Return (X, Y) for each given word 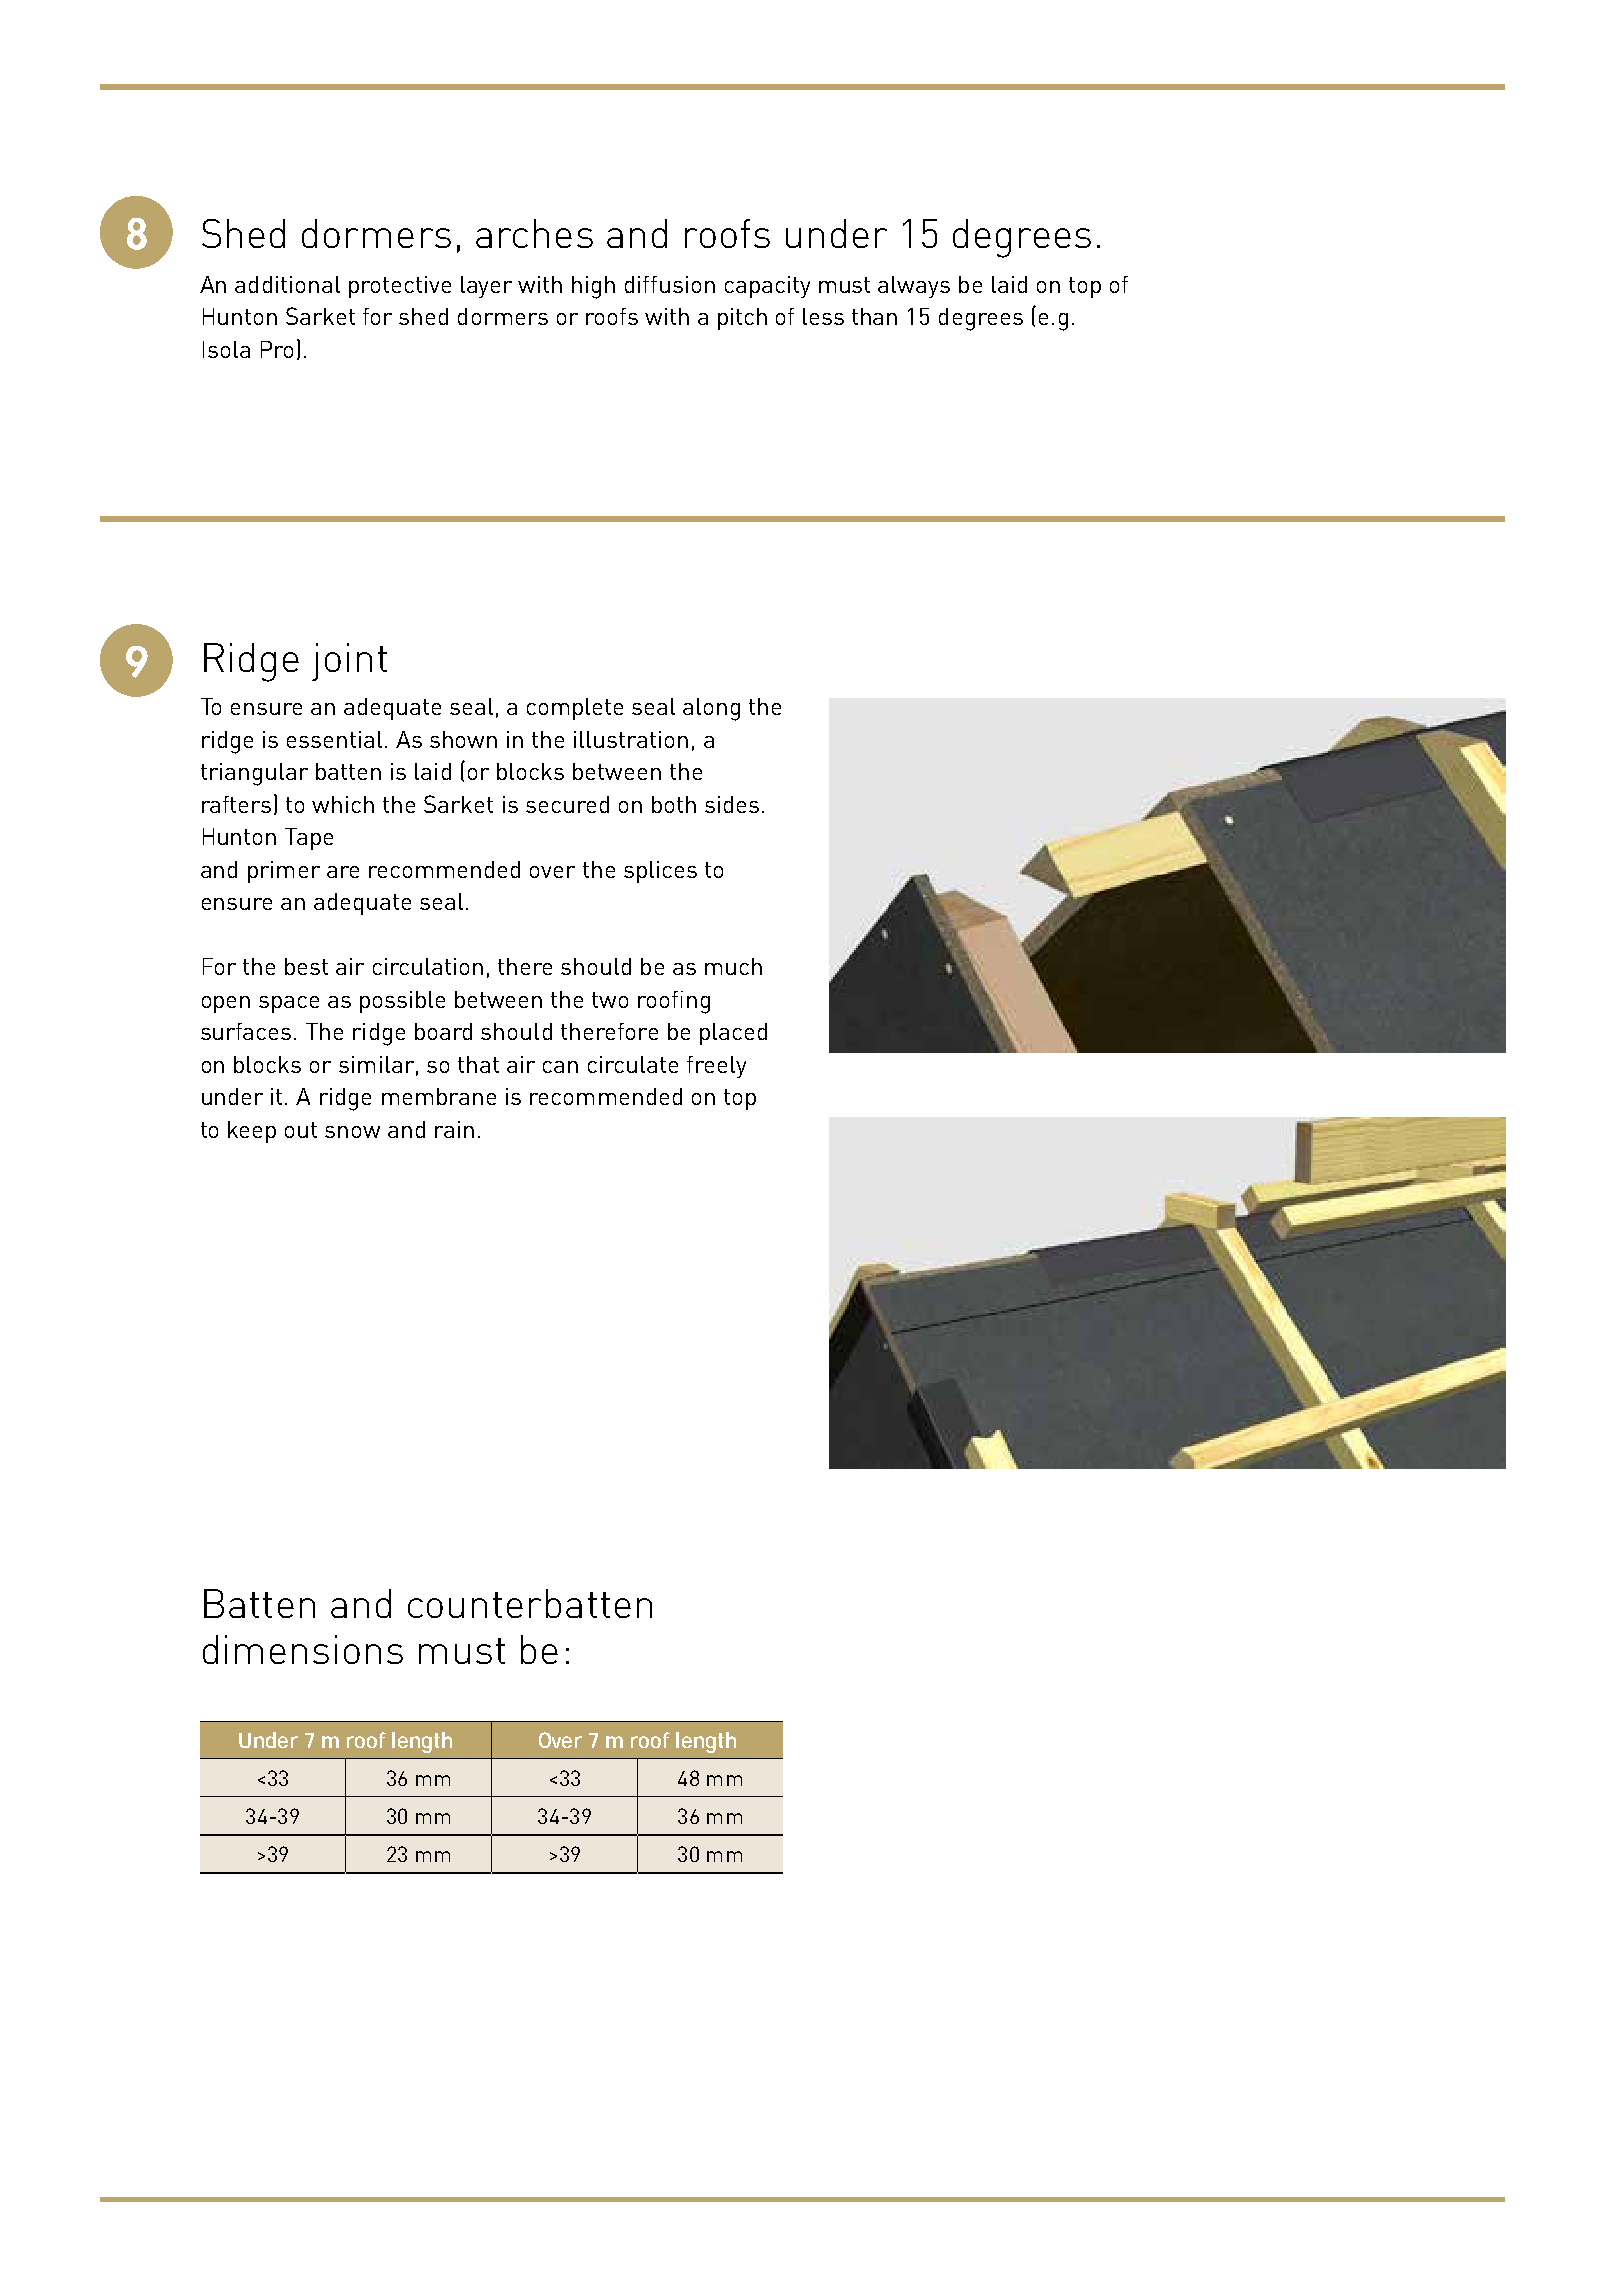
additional (287, 284)
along (711, 709)
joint (349, 662)
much (733, 966)
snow (352, 1132)
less (823, 316)
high (593, 287)
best (306, 966)
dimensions (303, 1649)
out (301, 1130)
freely (716, 1067)
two (610, 1000)
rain (454, 1129)
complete (575, 709)
